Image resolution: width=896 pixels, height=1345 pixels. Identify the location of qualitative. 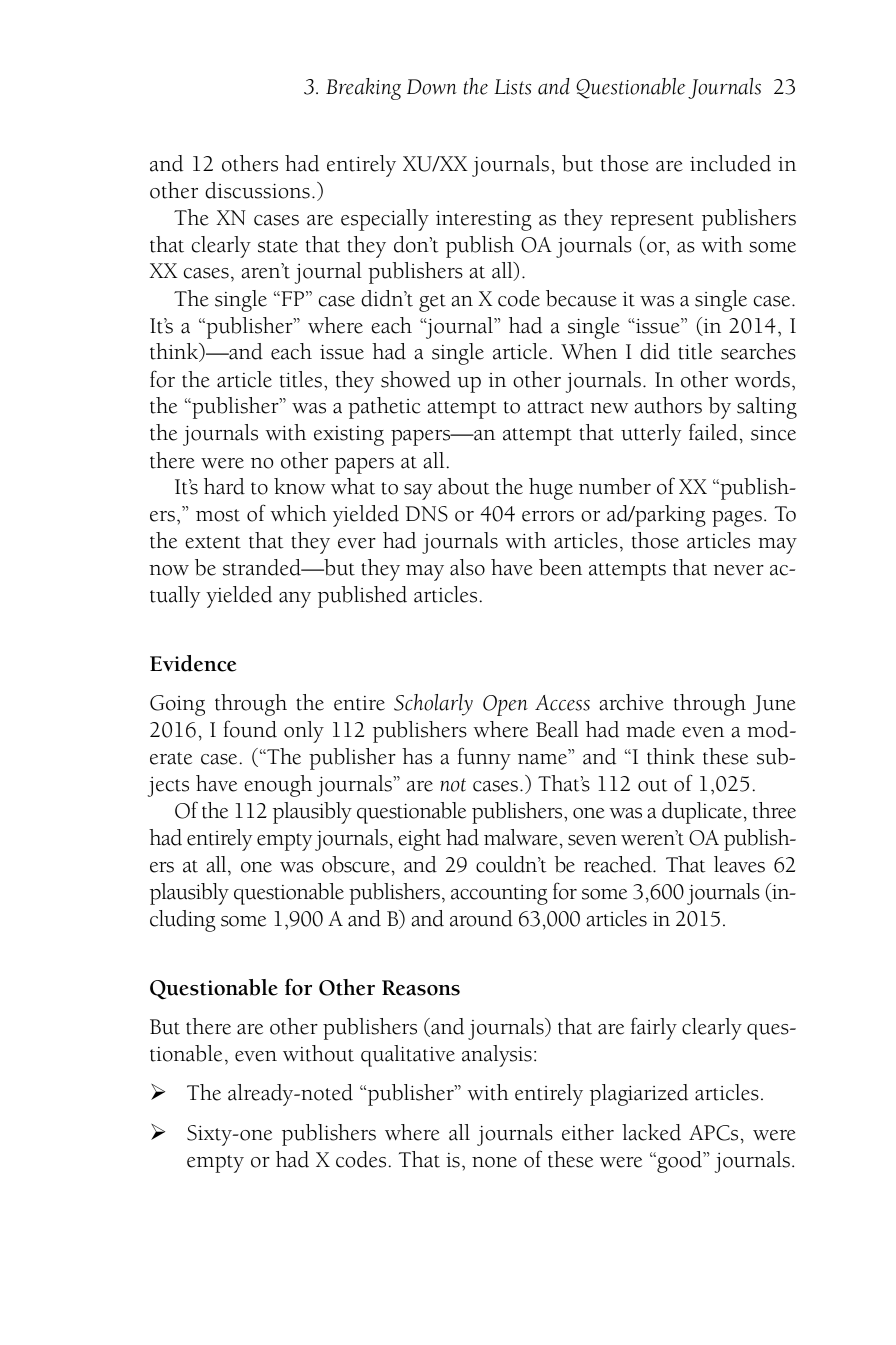
(408, 1056).
